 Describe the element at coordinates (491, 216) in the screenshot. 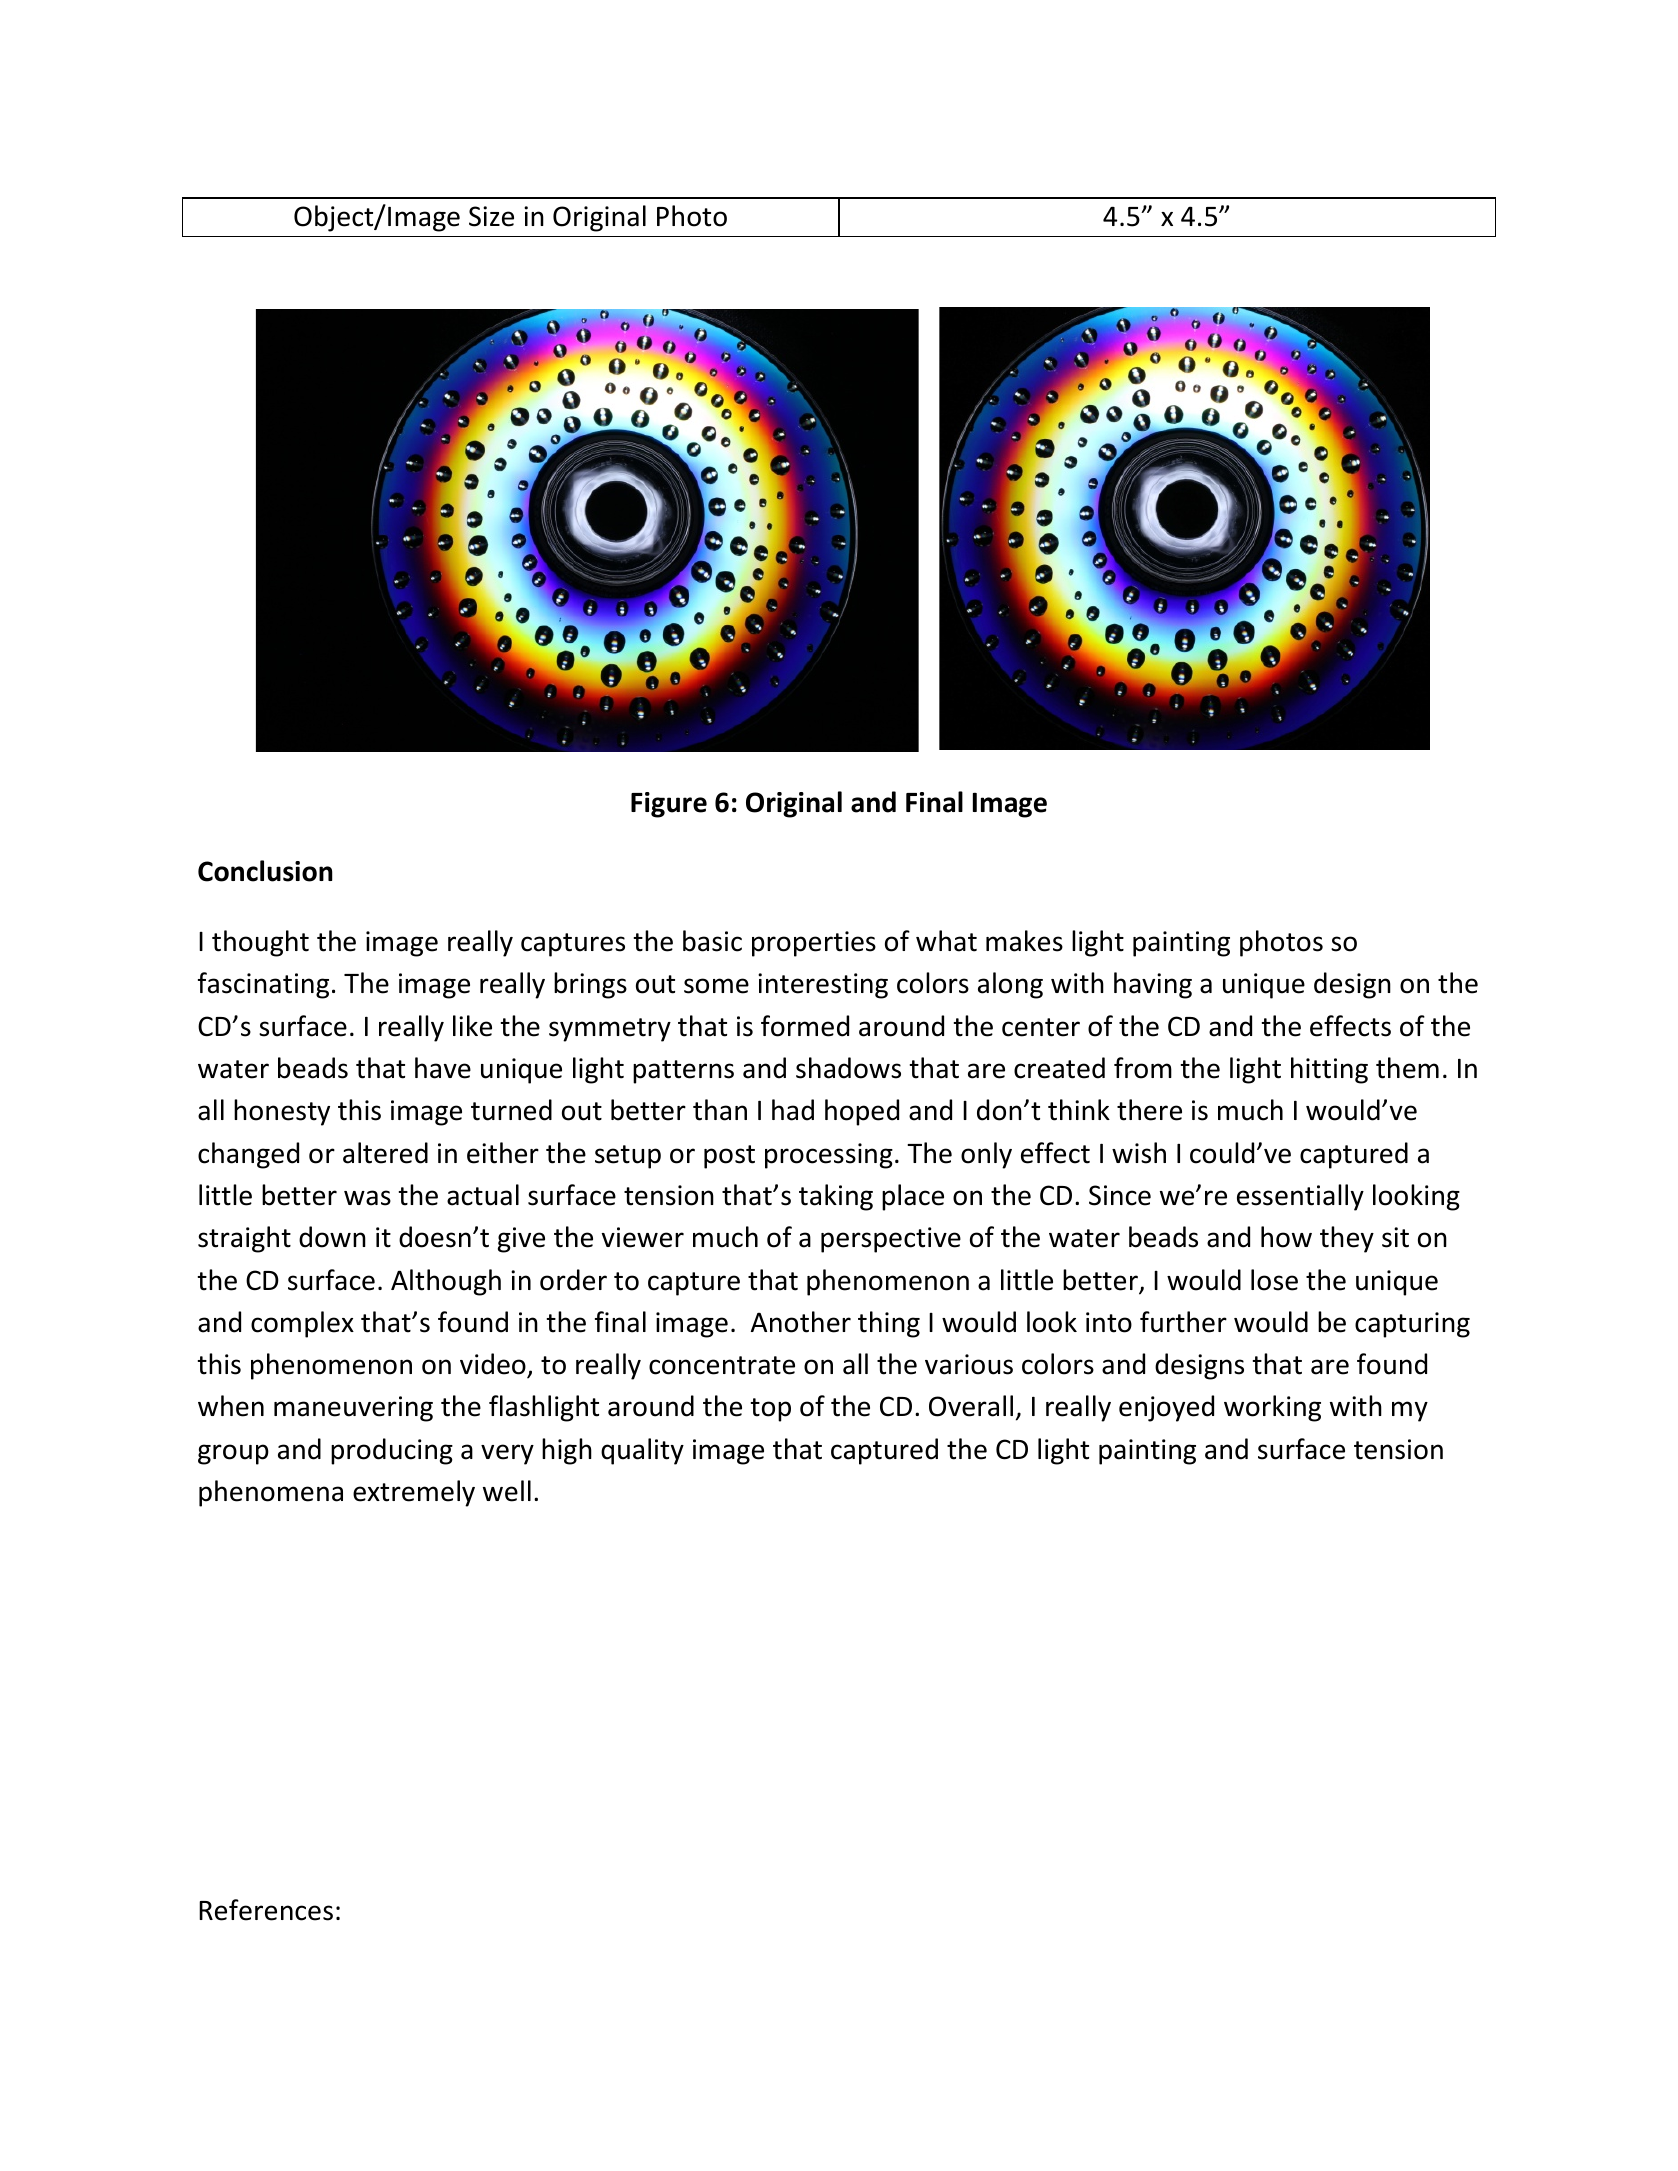

I see `Size` at that location.
